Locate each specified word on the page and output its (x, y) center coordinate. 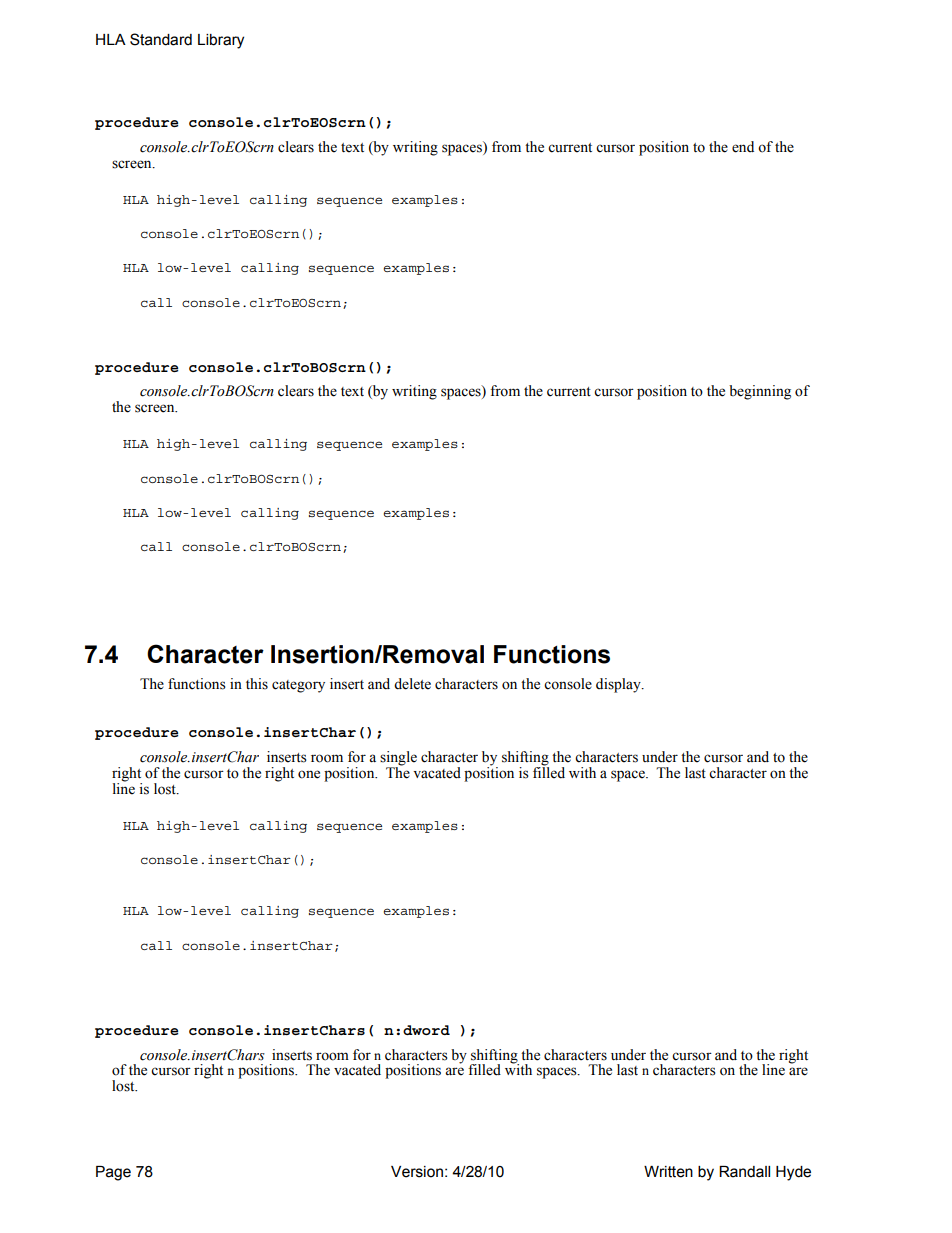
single (398, 759)
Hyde (793, 1173)
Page (113, 1173)
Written (668, 1172)
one (309, 774)
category (298, 686)
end (743, 147)
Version (417, 1172)
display (619, 685)
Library (221, 41)
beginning (760, 392)
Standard (161, 39)
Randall (744, 1172)
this (257, 684)
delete (412, 684)
